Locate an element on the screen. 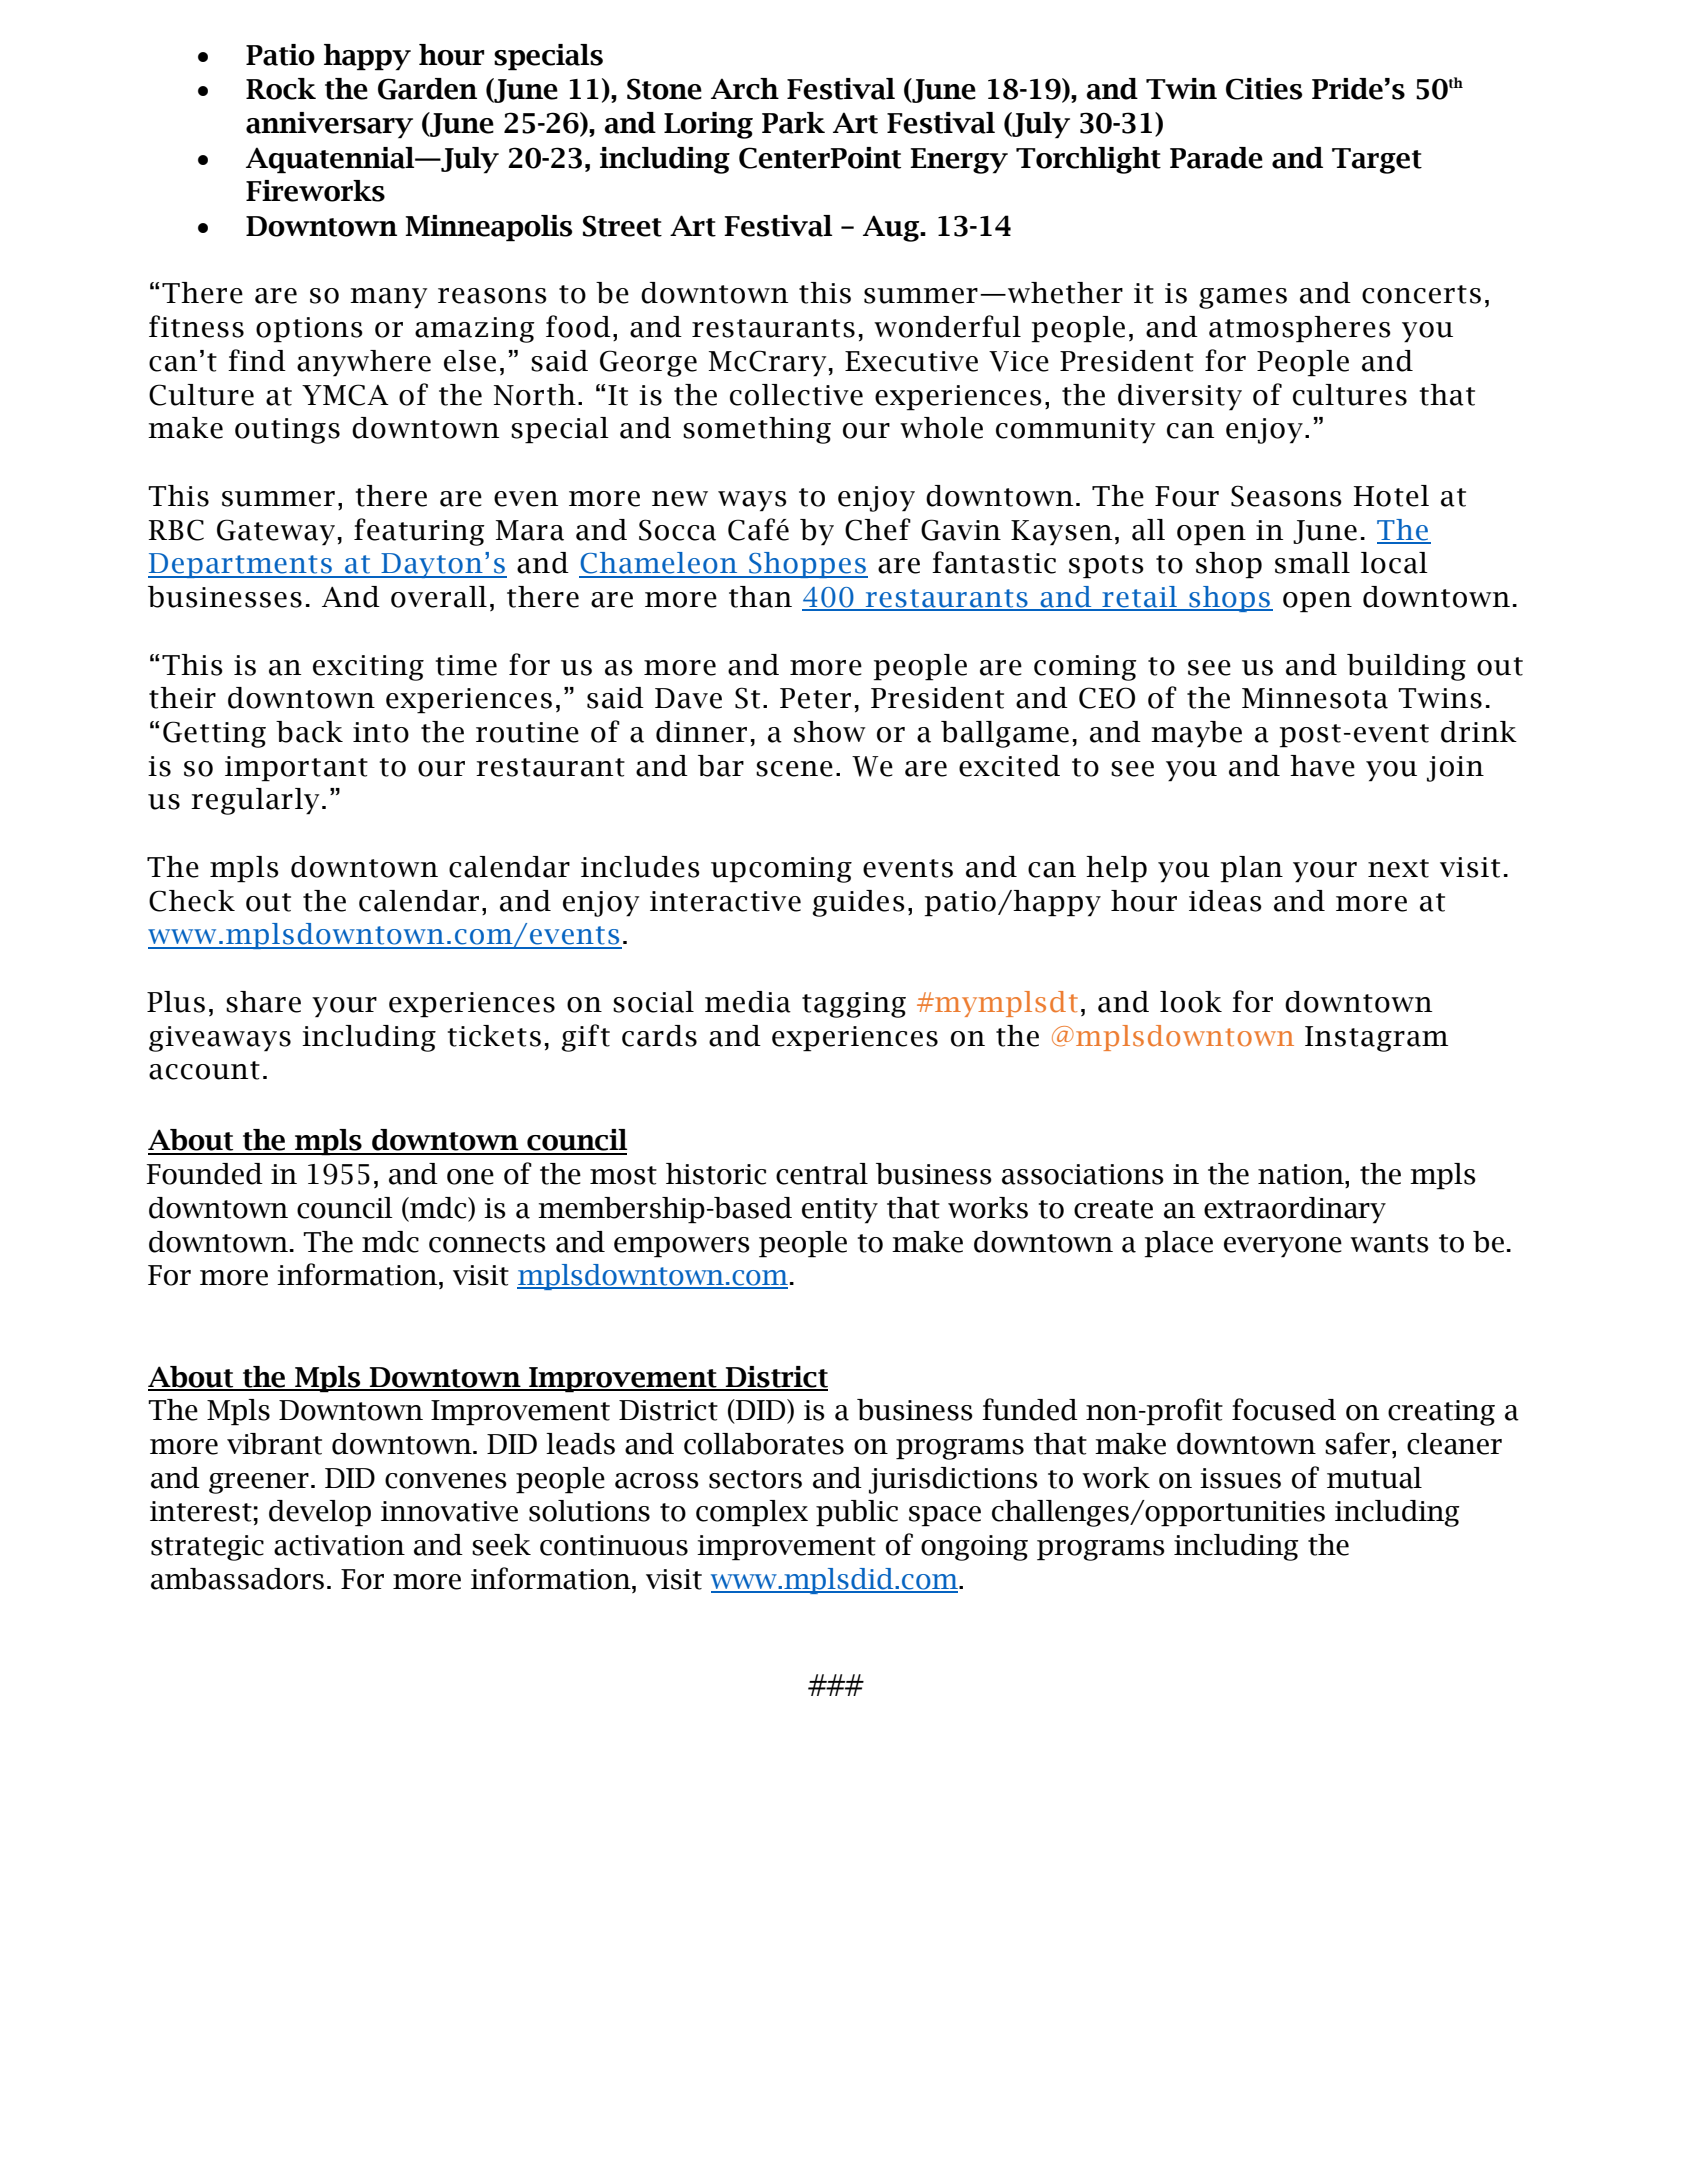 The image size is (1683, 2178). regularly is located at coordinates (255, 801).
